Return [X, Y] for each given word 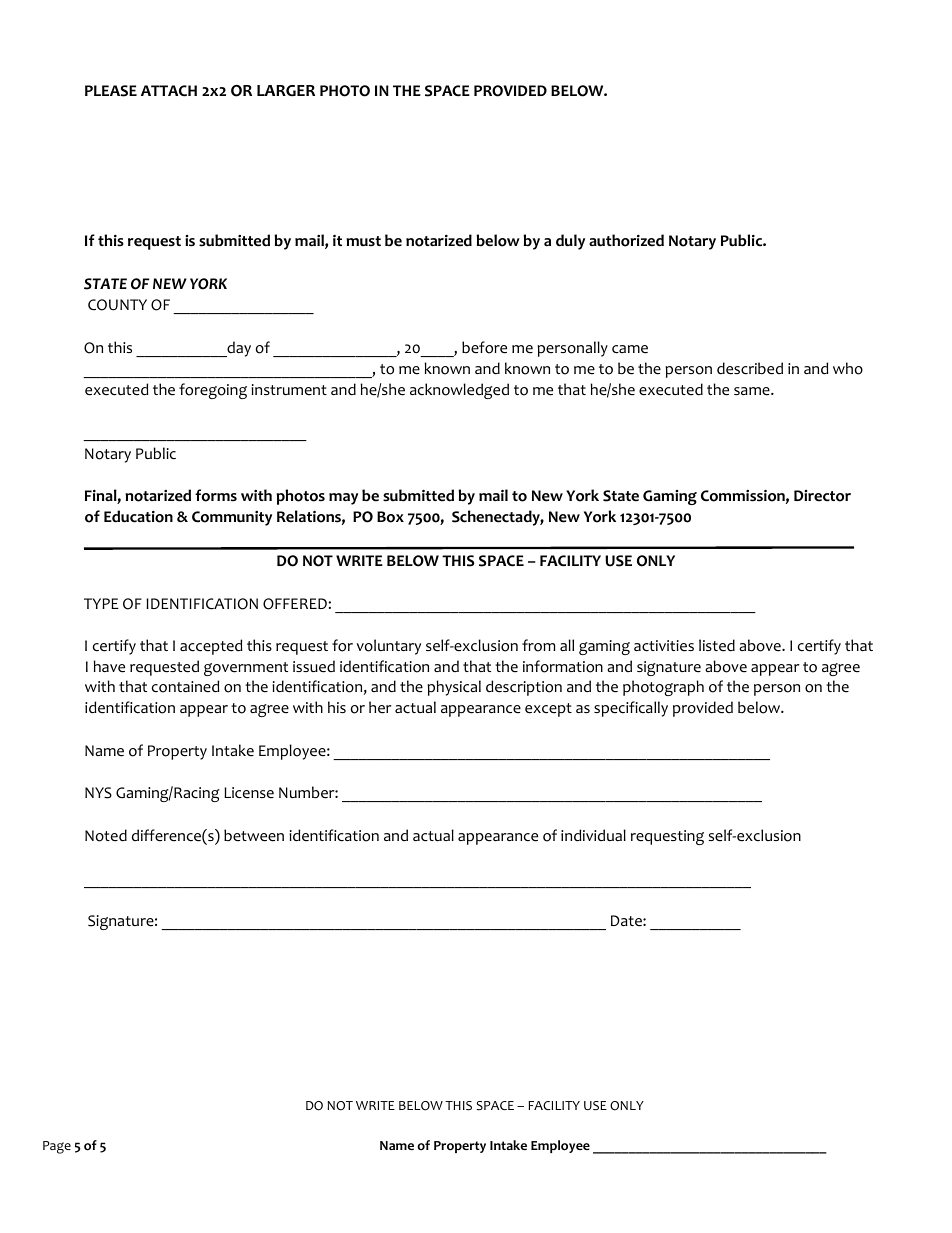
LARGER [286, 91]
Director [822, 496]
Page [57, 1147]
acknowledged [459, 391]
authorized [626, 240]
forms [216, 495]
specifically [631, 709]
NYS [98, 793]
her [380, 707]
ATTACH [169, 91]
